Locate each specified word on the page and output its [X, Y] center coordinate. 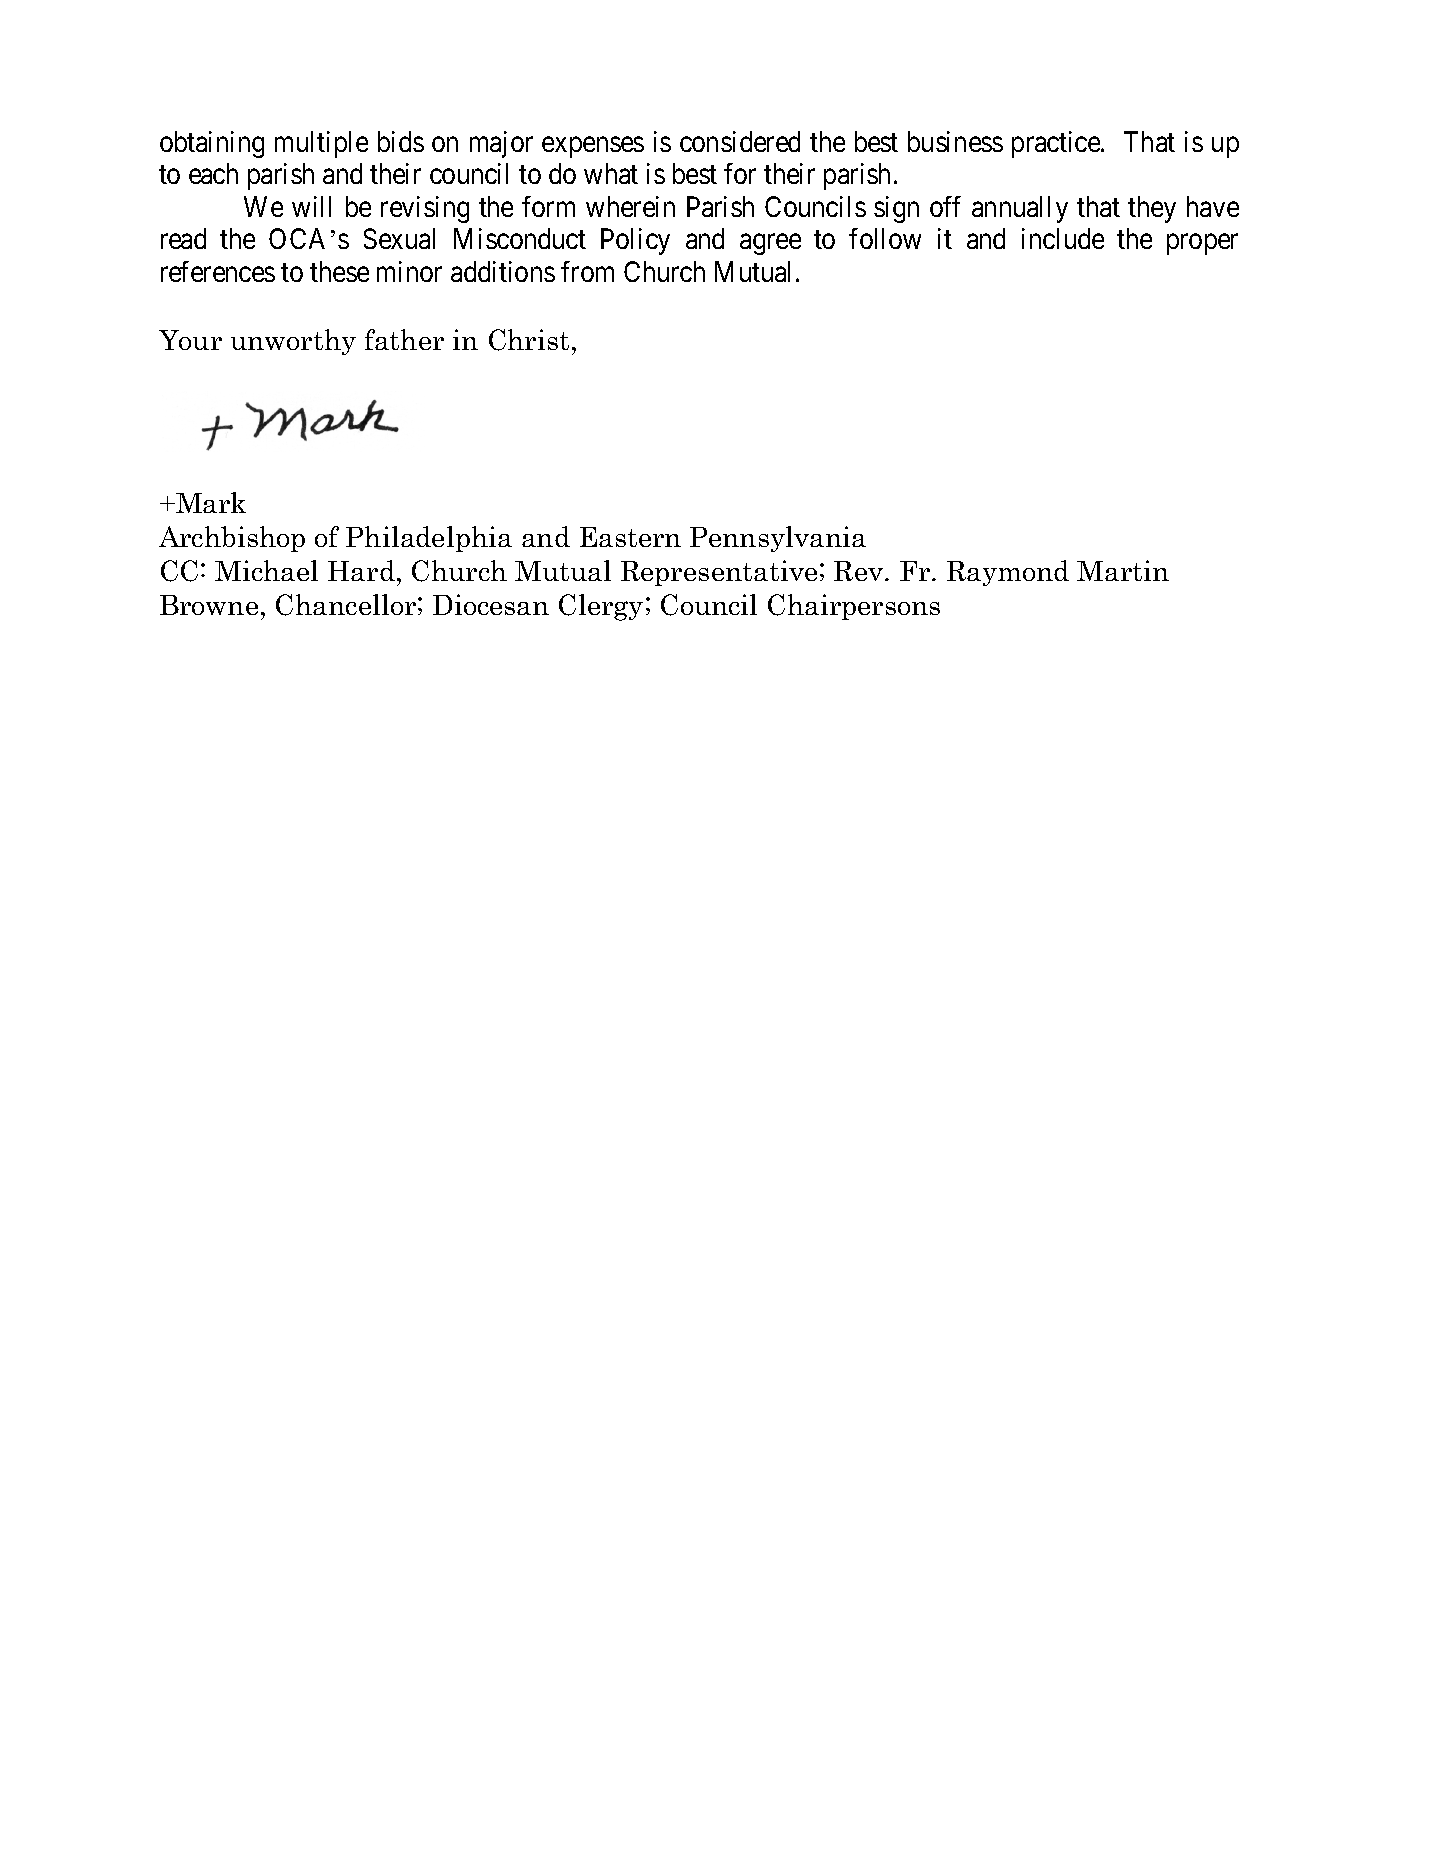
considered [740, 141]
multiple [321, 144]
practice [1057, 144]
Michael [266, 570]
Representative [719, 573]
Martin [1123, 570]
